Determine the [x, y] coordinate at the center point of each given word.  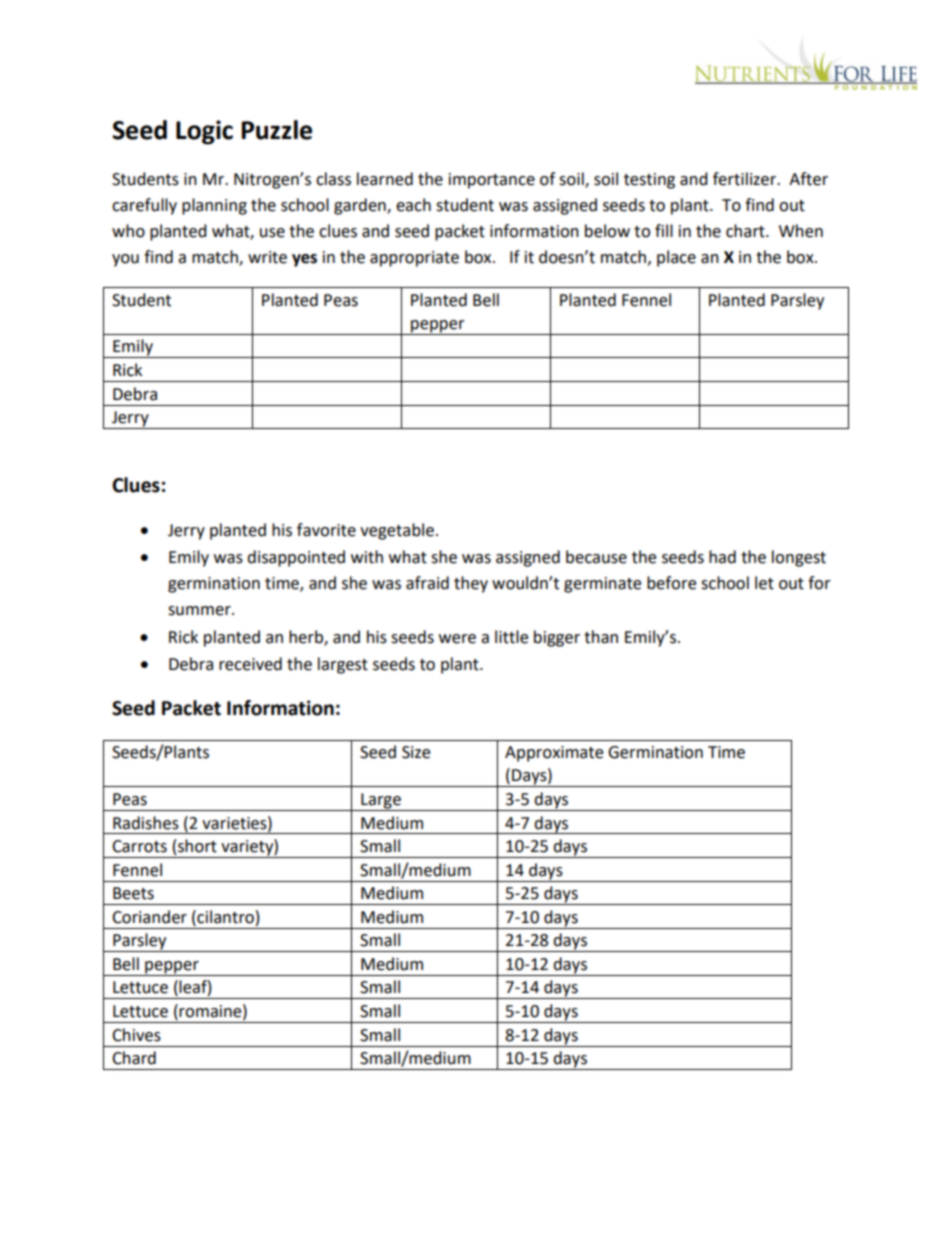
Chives [136, 1035]
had [722, 557]
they [471, 584]
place [676, 258]
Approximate [554, 754]
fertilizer [746, 179]
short [197, 846]
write [267, 257]
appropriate [414, 259]
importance [492, 181]
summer [200, 611]
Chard [134, 1058]
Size [416, 752]
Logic [204, 132]
